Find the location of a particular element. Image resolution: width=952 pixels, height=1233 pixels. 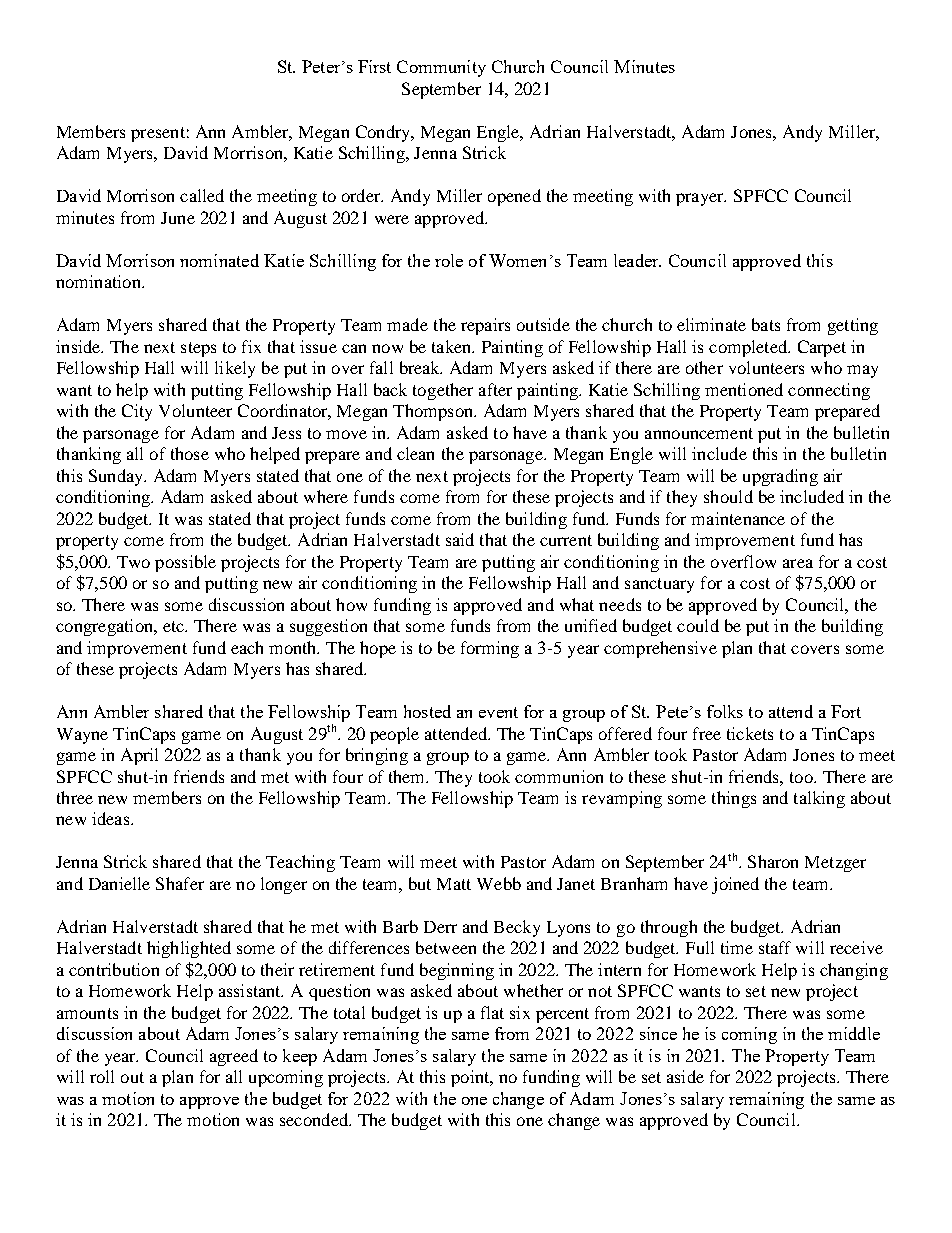

mentioned is located at coordinates (744, 389).
